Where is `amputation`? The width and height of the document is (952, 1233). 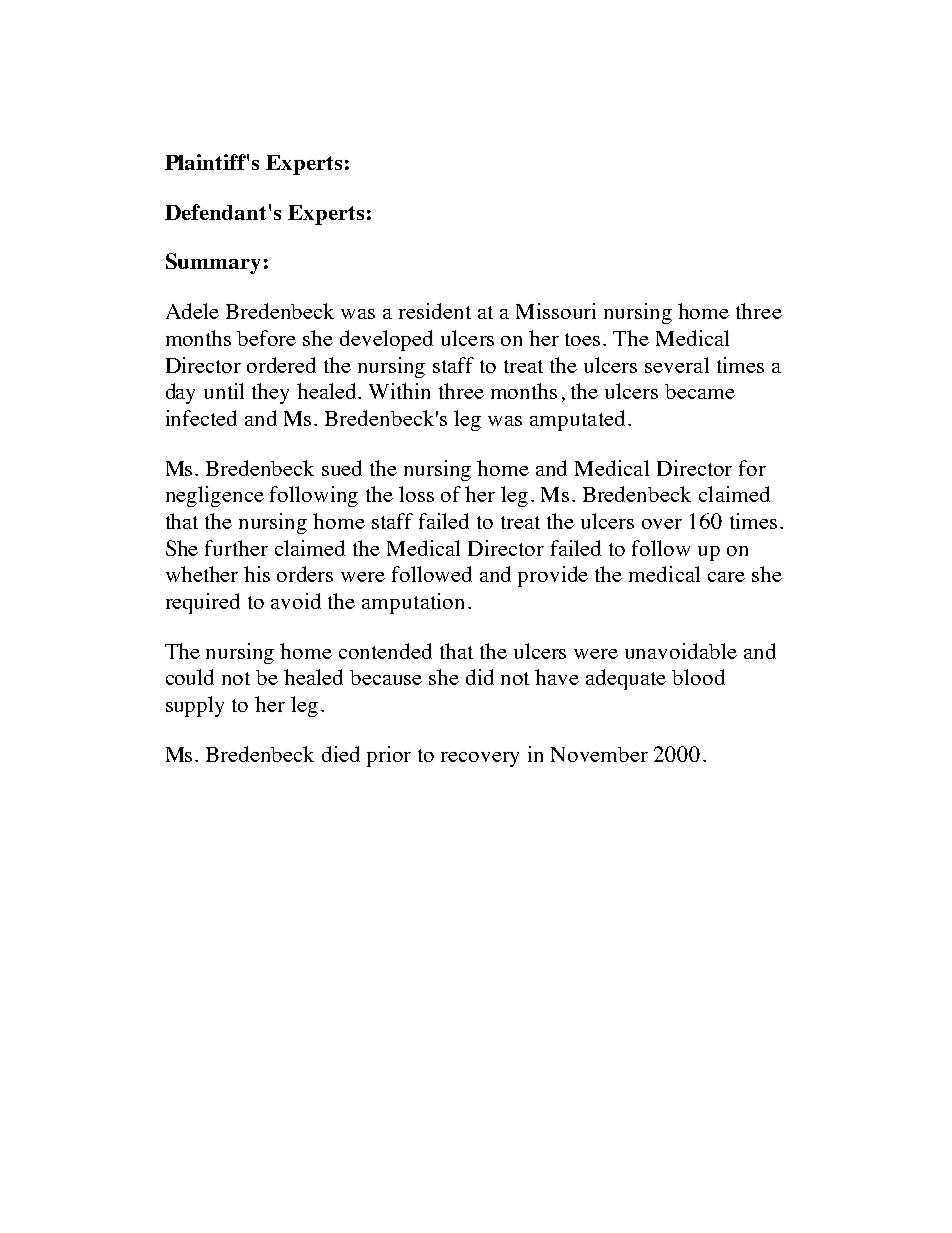
amputation is located at coordinates (413, 603).
